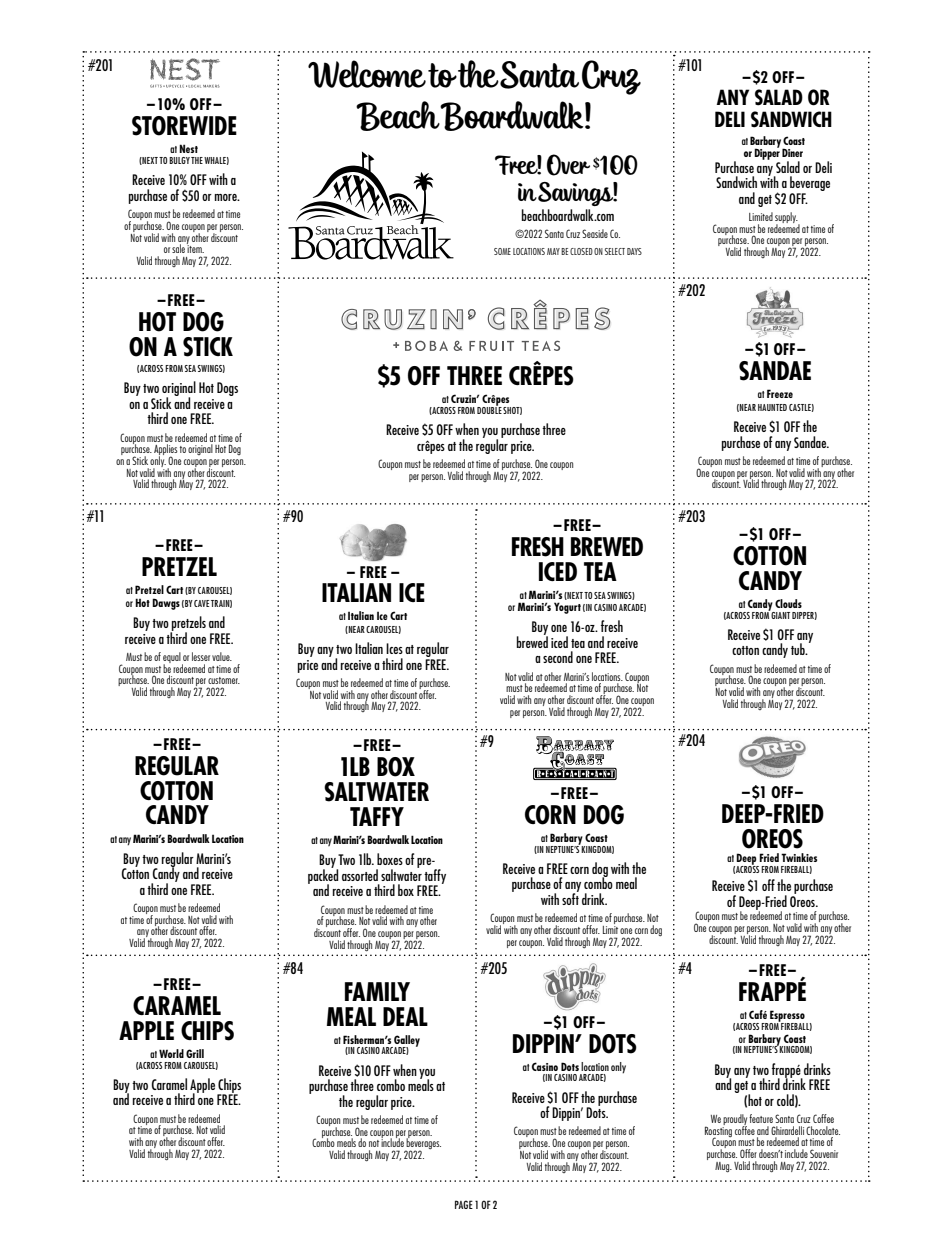 The height and width of the page is (1233, 952). I want to click on second, so click(558, 657).
